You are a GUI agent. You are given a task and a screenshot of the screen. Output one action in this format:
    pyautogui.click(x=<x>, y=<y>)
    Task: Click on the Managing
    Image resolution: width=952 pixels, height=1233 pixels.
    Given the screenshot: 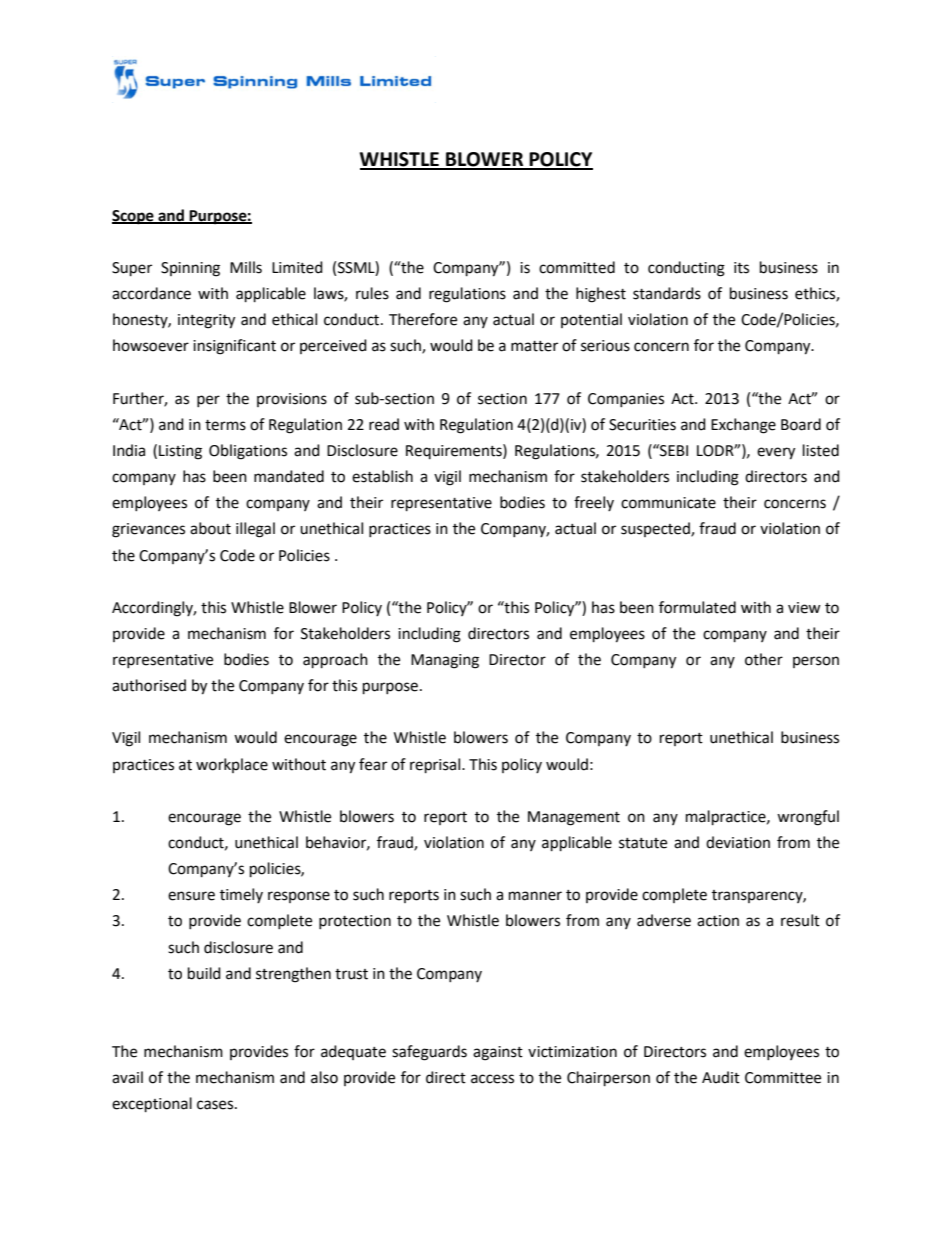 What is the action you would take?
    pyautogui.click(x=445, y=661)
